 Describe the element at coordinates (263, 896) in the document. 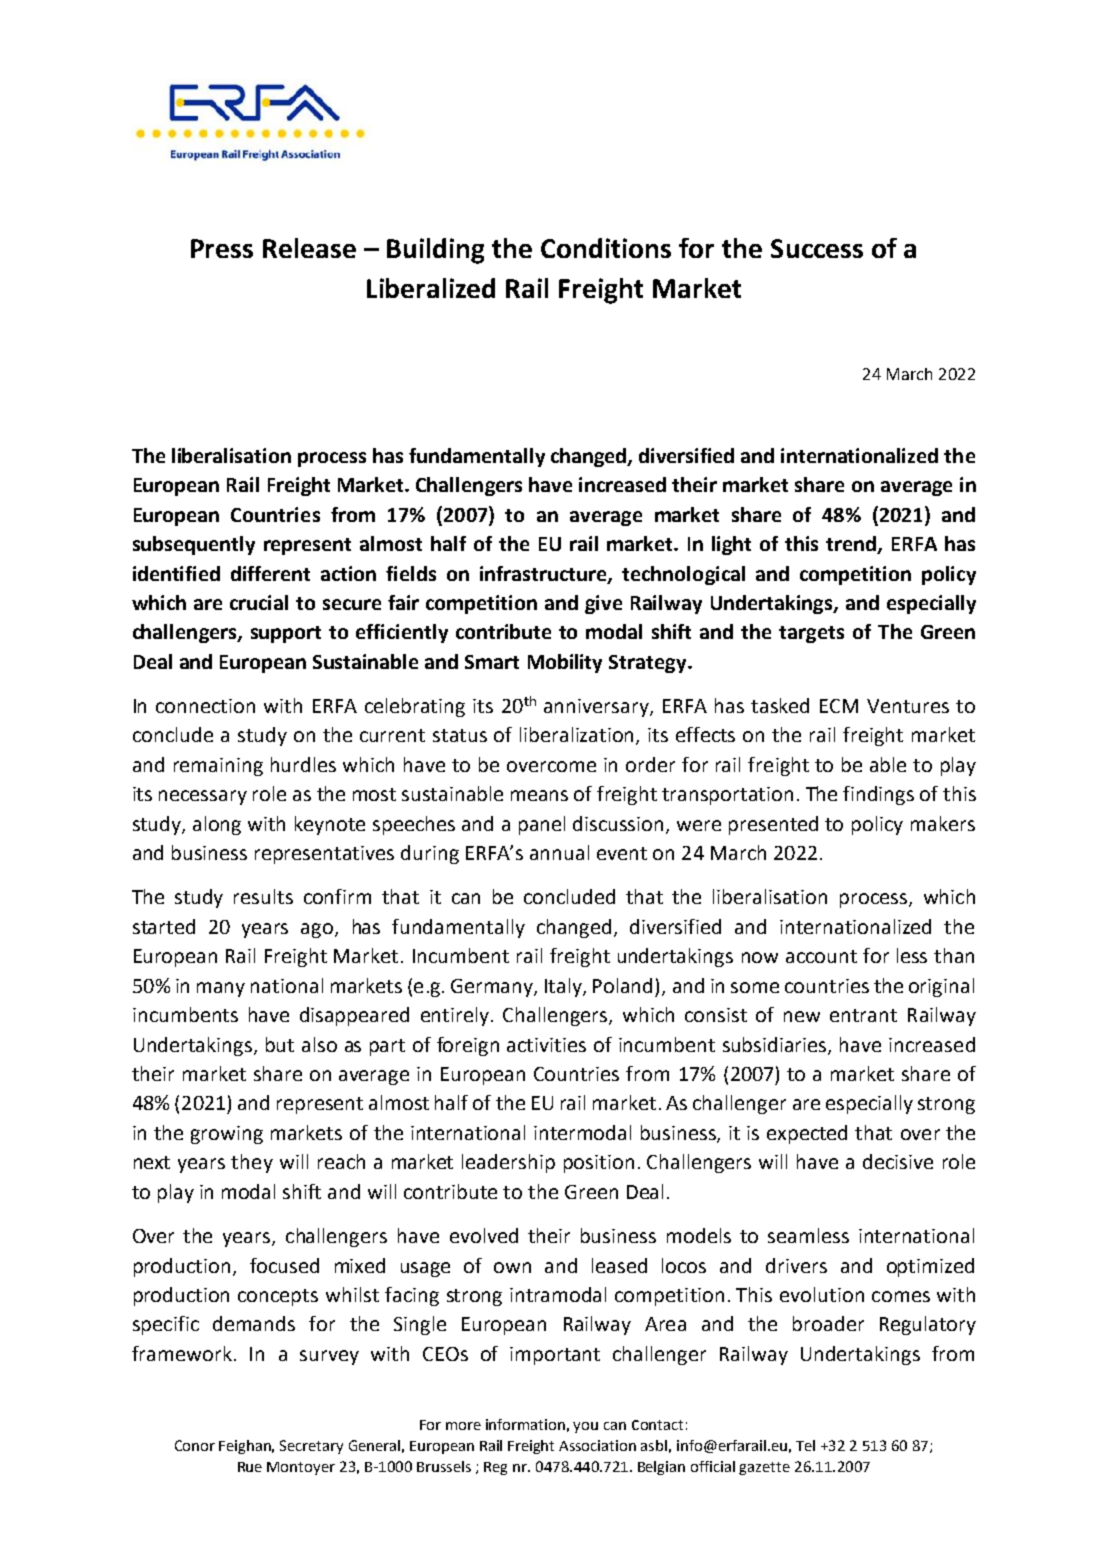

I see `results` at that location.
